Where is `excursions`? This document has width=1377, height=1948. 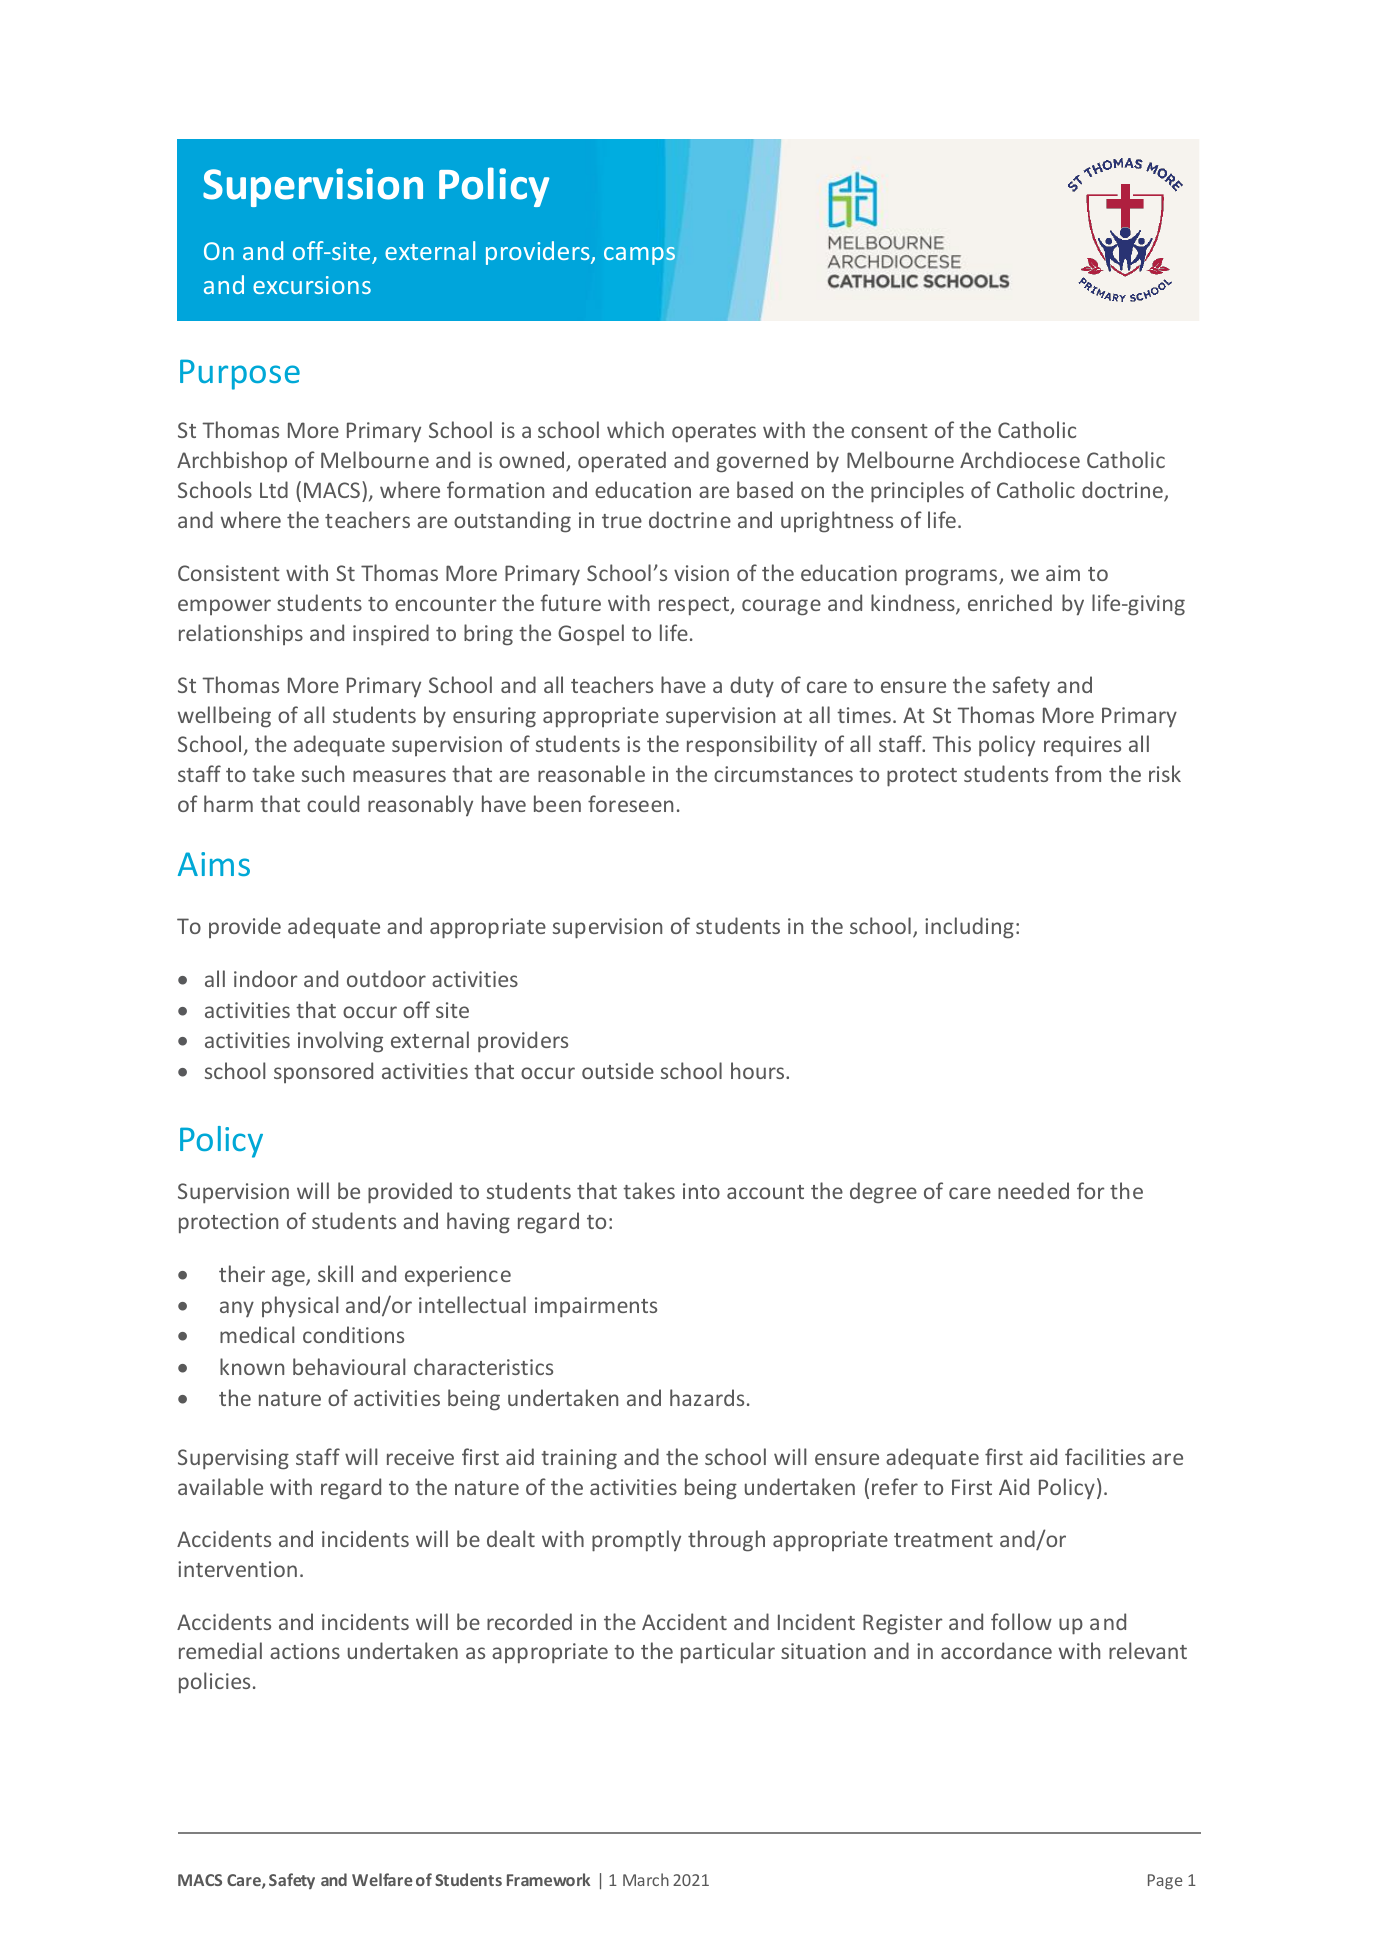 excursions is located at coordinates (312, 285).
